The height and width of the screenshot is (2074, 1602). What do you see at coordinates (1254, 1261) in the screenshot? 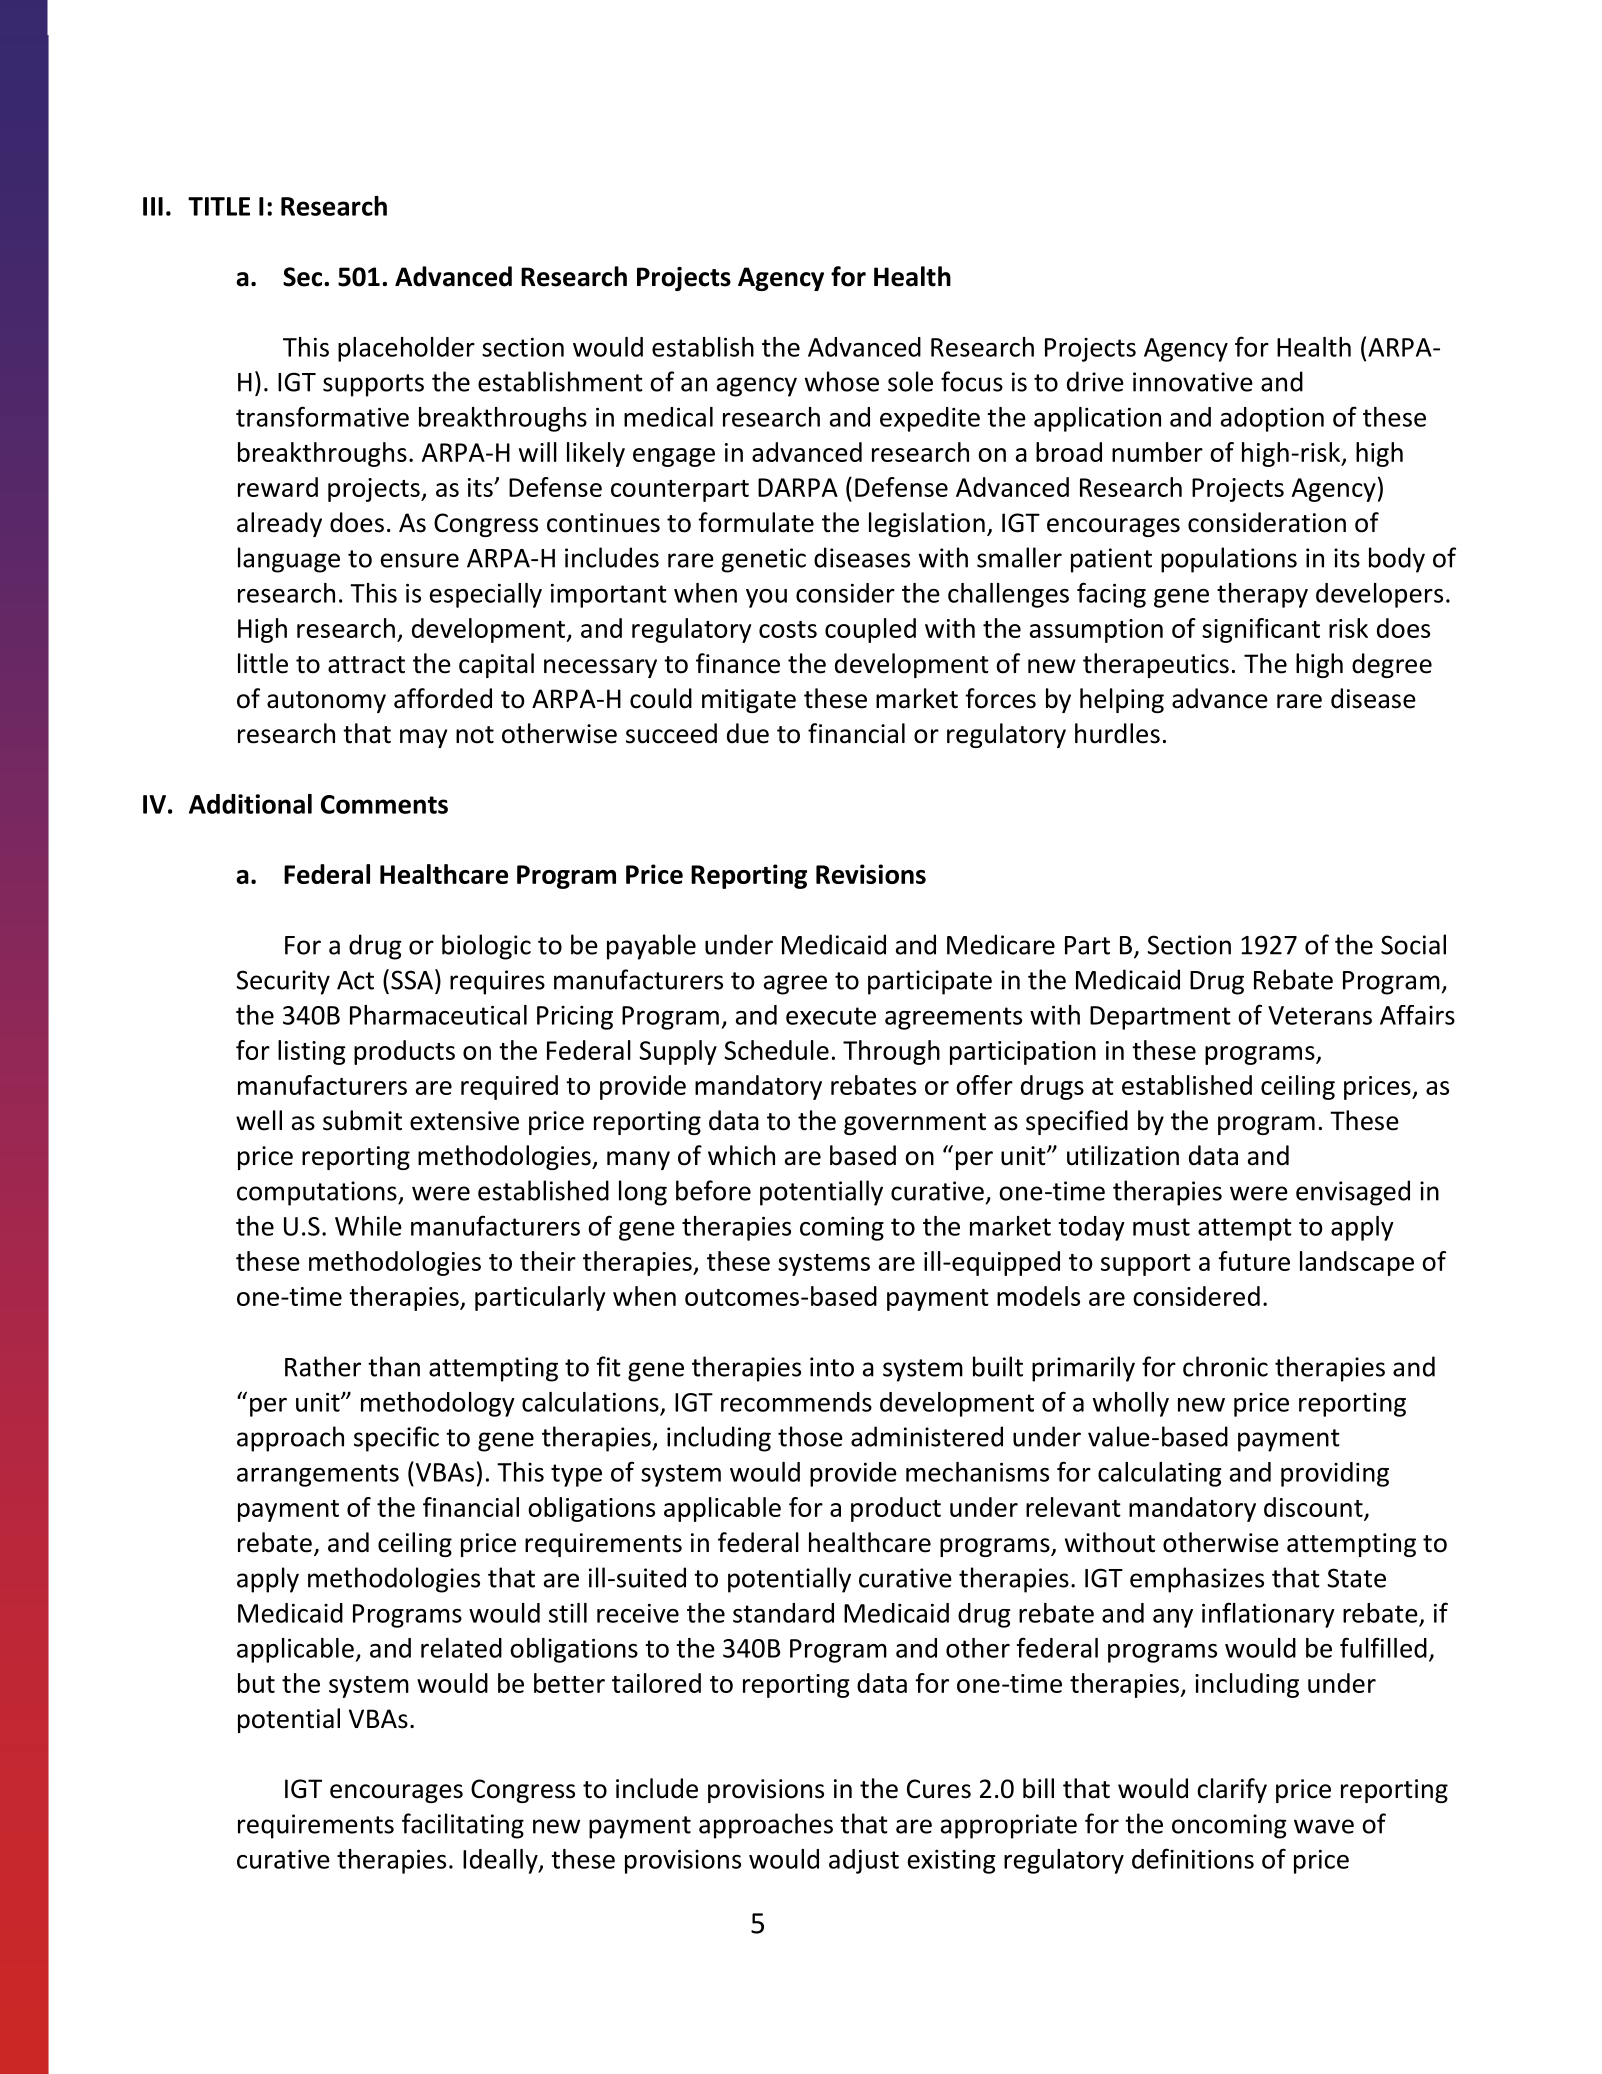
I see `future` at bounding box center [1254, 1261].
